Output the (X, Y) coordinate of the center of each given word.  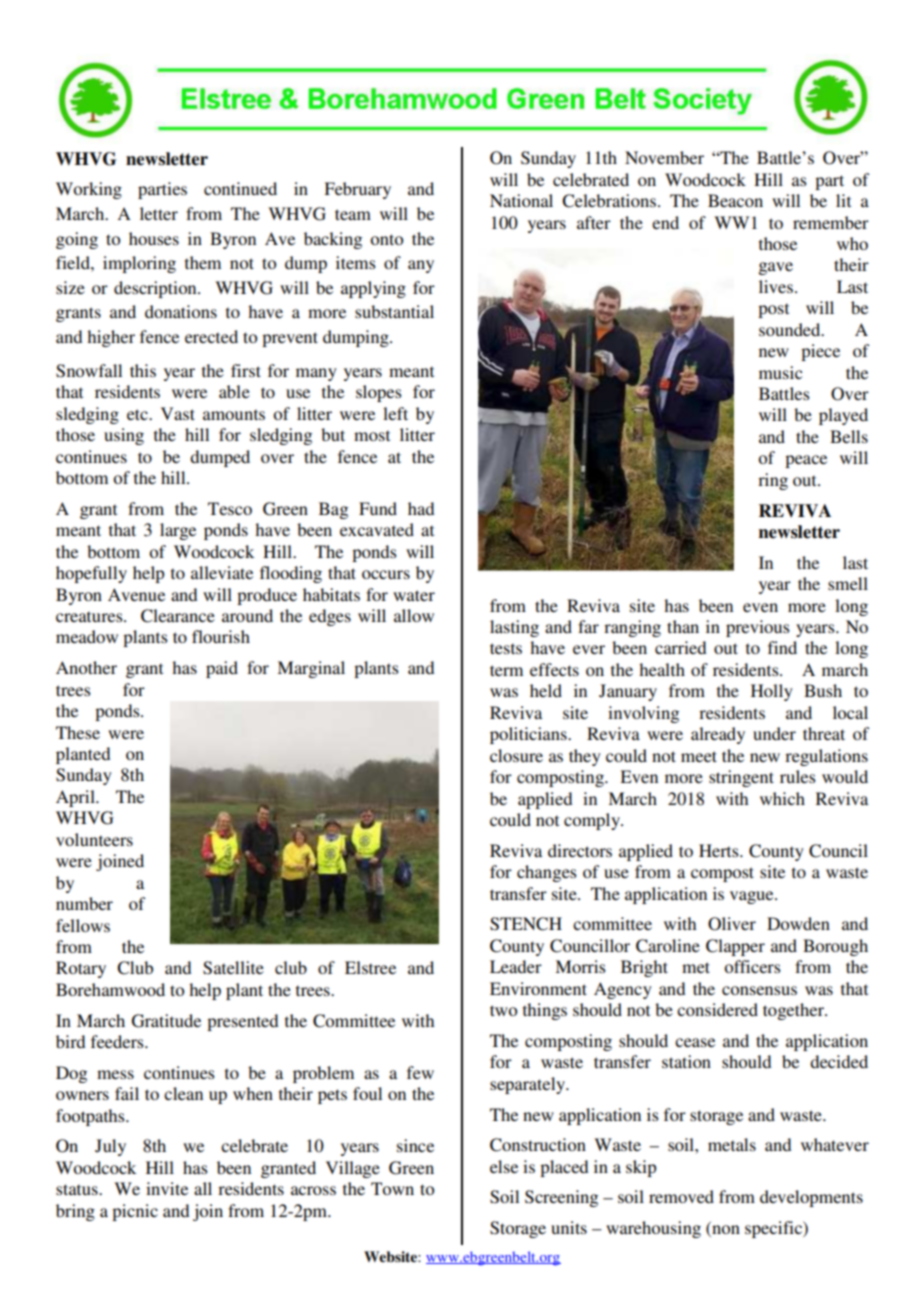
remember (831, 222)
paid (222, 669)
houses (154, 238)
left (395, 413)
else (504, 1166)
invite (167, 1188)
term (506, 670)
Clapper (735, 947)
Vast (178, 413)
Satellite (233, 968)
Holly (772, 692)
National (521, 200)
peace (806, 461)
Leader (516, 966)
